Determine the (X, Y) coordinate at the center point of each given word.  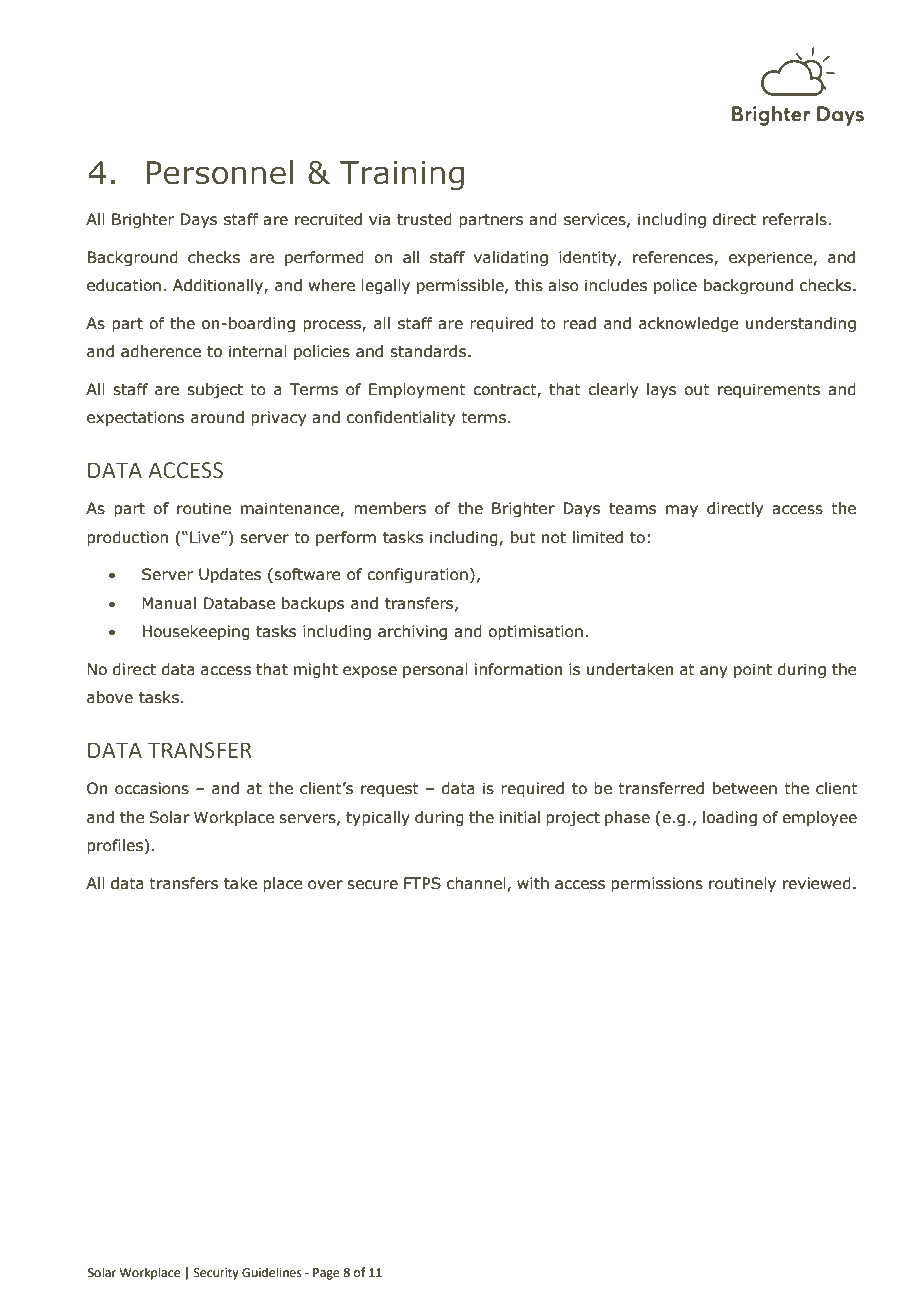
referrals (795, 219)
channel (476, 883)
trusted (424, 219)
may (682, 511)
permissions (657, 884)
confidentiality (401, 418)
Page (326, 1274)
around (217, 417)
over (325, 885)
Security (216, 1274)
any (714, 672)
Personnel (219, 172)
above (110, 697)
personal (435, 670)
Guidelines (272, 1272)
